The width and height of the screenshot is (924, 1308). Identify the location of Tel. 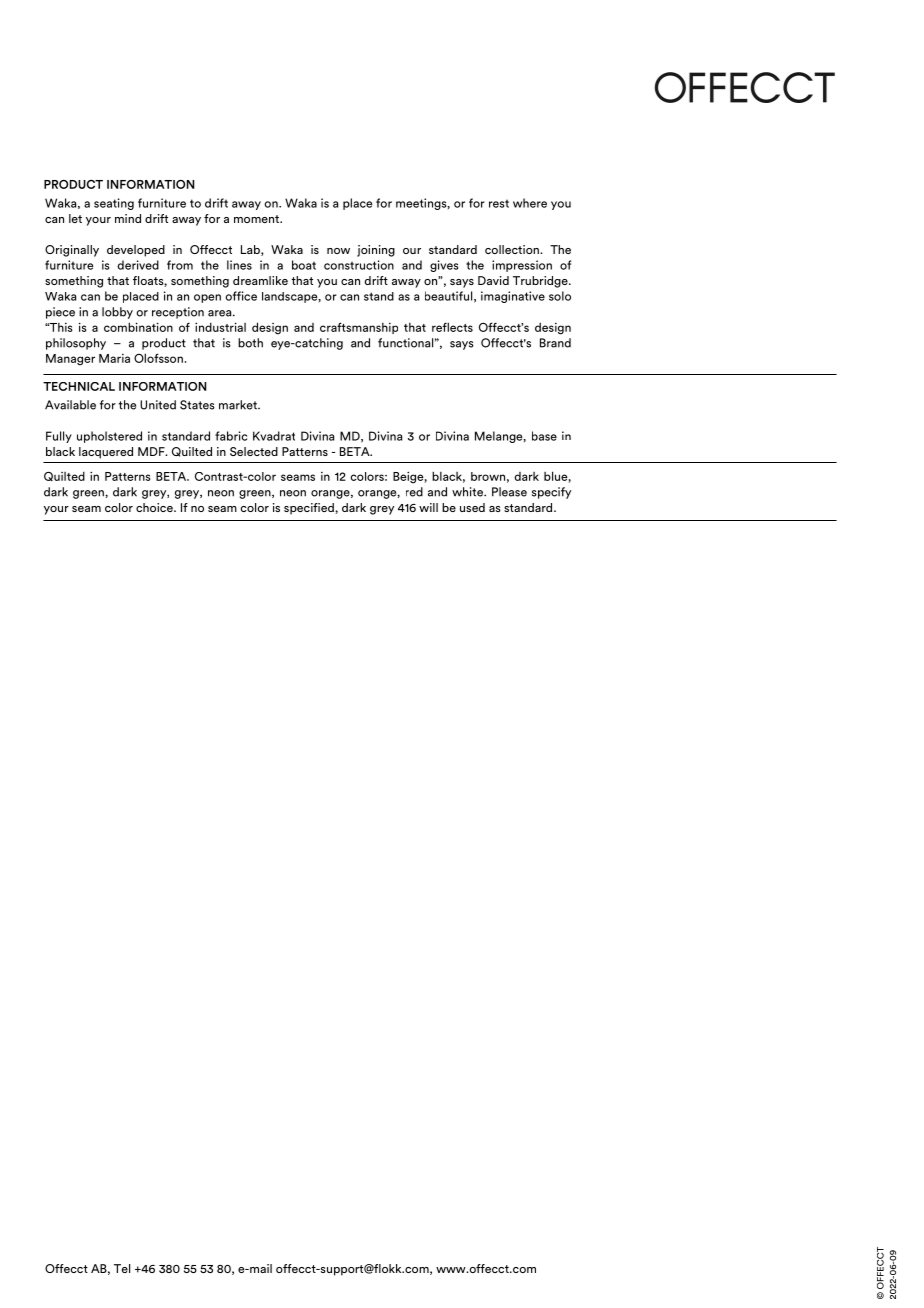
(122, 1268).
